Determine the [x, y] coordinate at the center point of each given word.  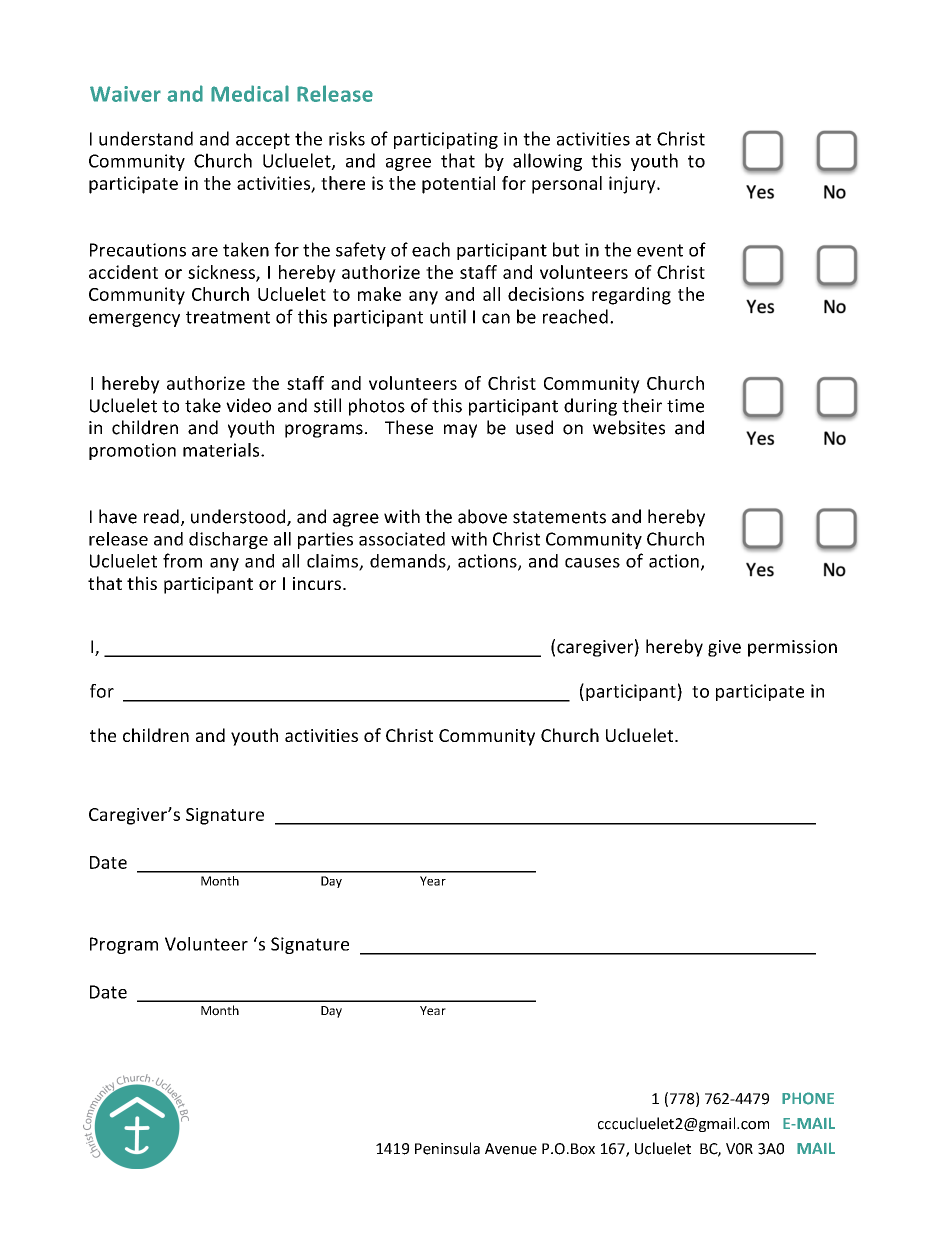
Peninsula [447, 1148]
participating [446, 140]
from [182, 560]
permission [792, 648]
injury [633, 185]
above [482, 516]
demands [409, 562]
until [448, 316]
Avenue [511, 1149]
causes [592, 563]
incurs [317, 583]
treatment [228, 317]
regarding [631, 296]
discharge [228, 540]
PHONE [808, 1098]
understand [146, 138]
